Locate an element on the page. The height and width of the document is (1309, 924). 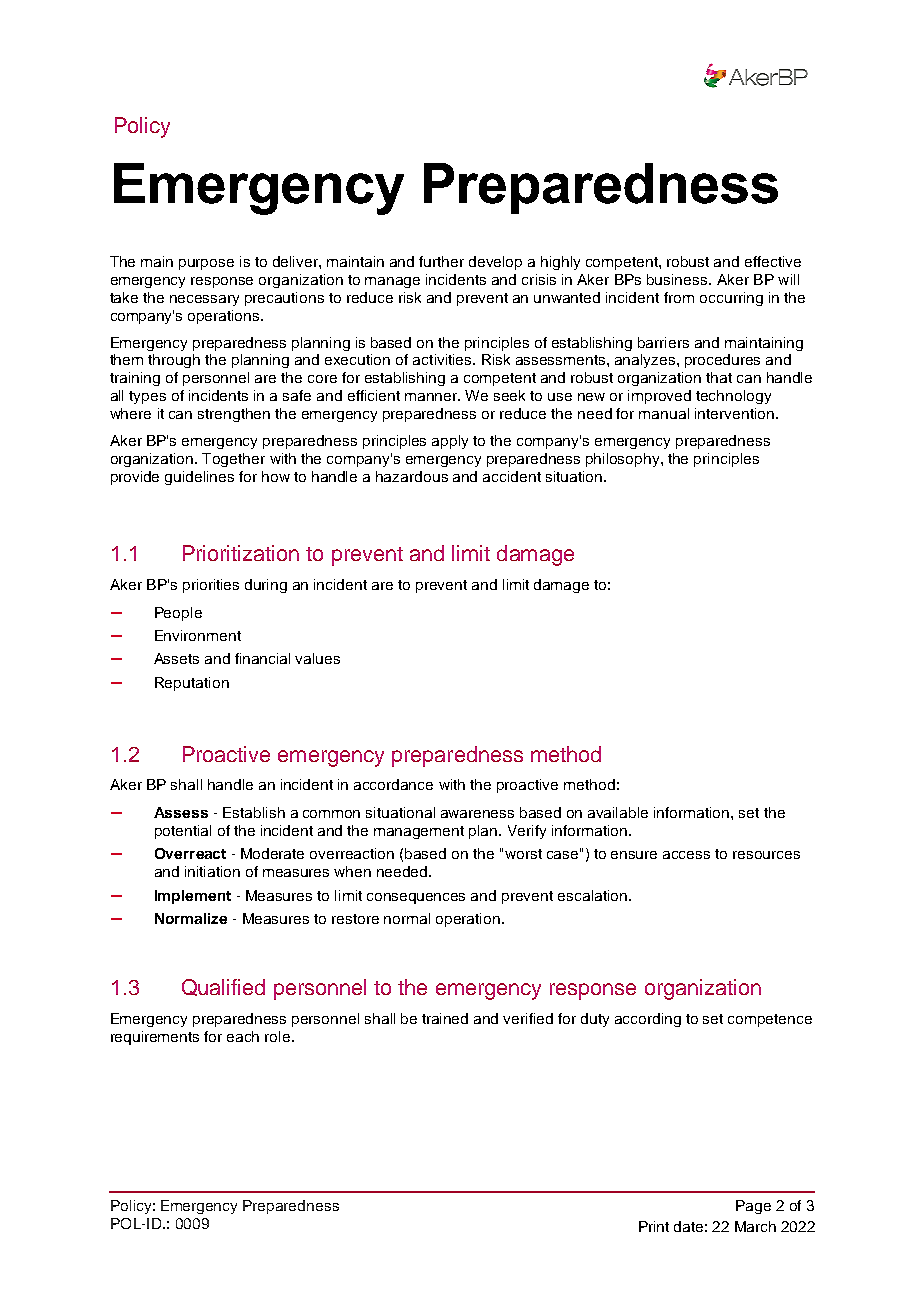
necessary is located at coordinates (204, 300).
